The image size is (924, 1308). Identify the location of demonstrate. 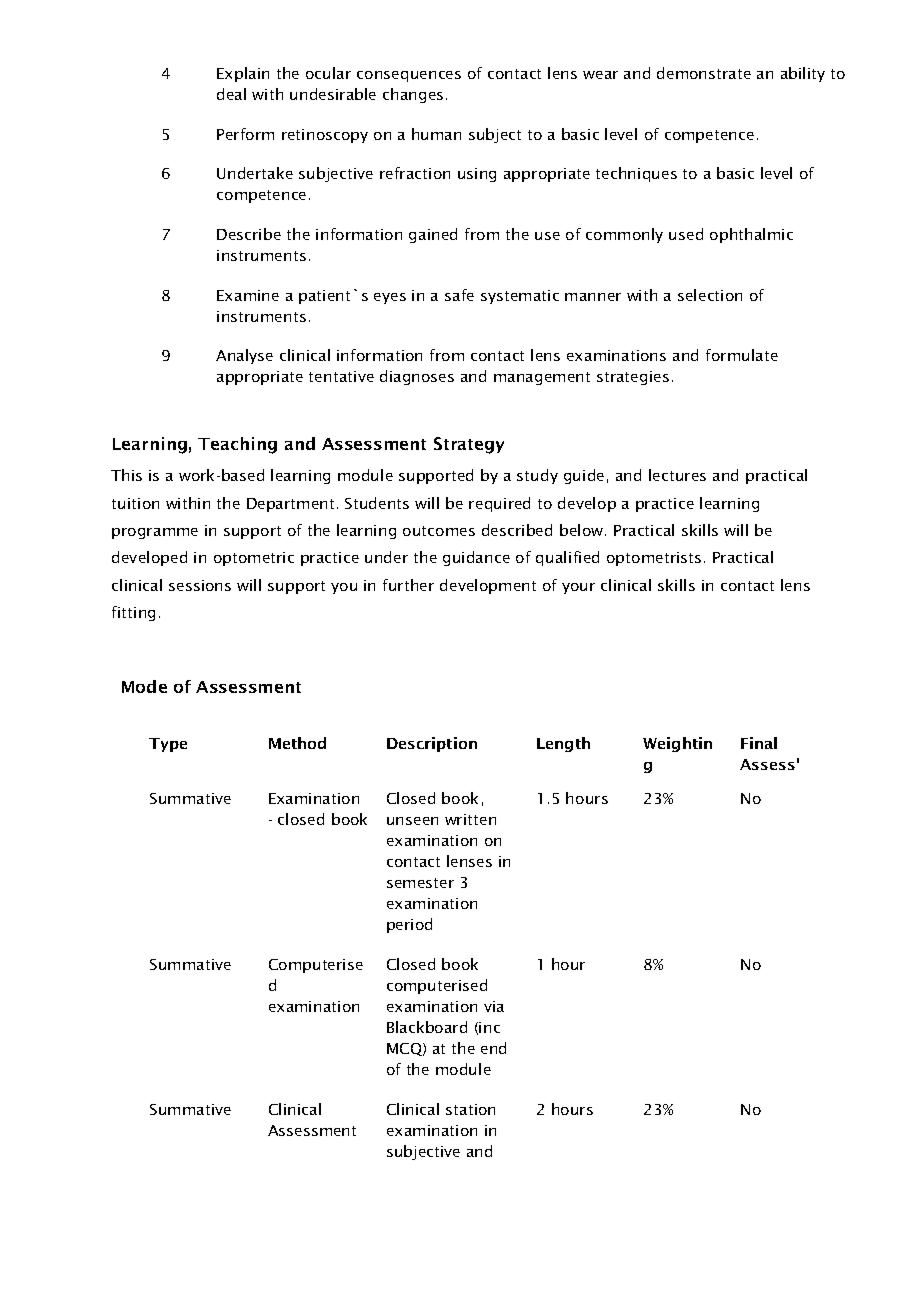
(704, 73).
